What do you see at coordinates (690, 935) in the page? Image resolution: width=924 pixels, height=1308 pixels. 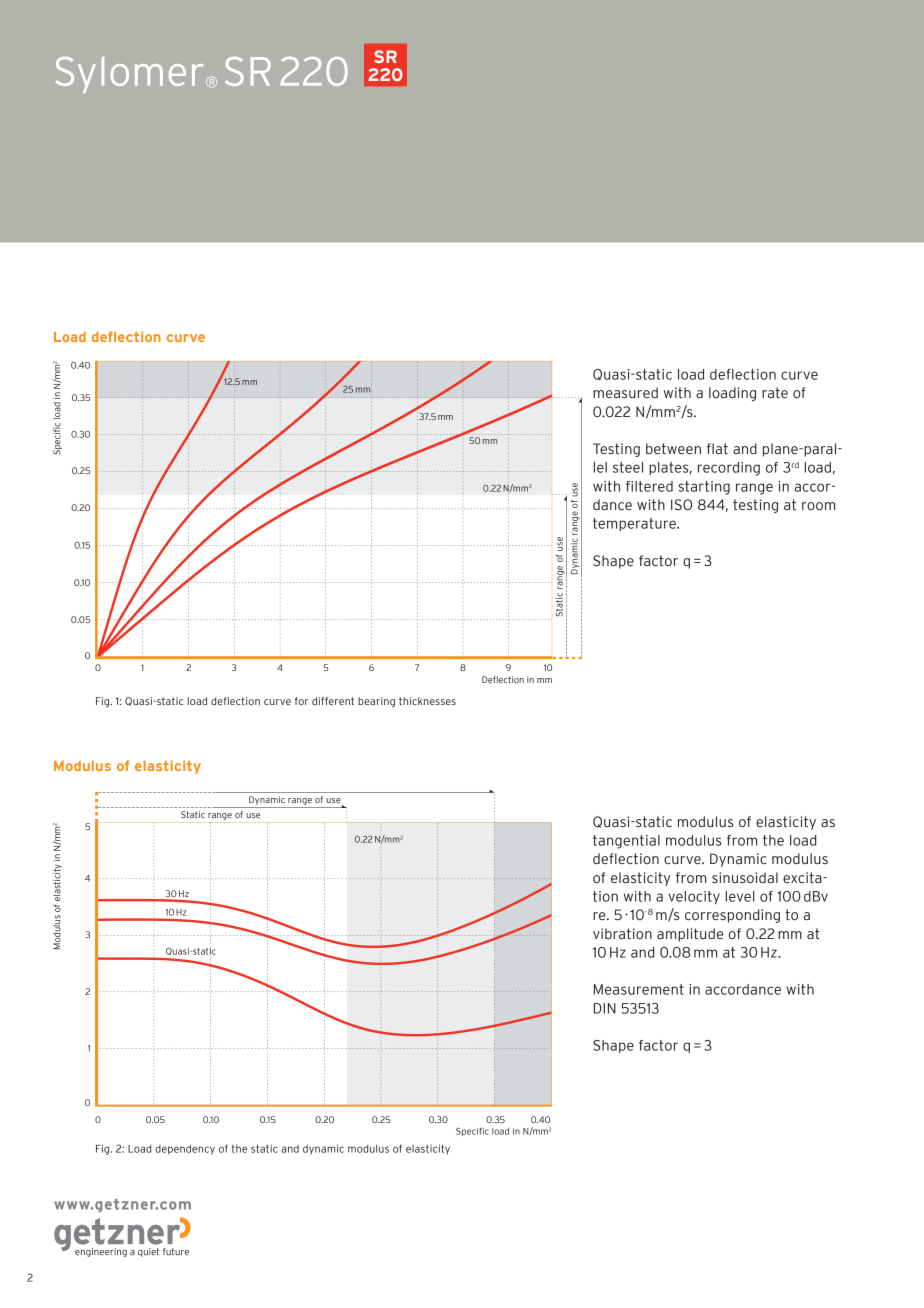 I see `amplitude` at bounding box center [690, 935].
